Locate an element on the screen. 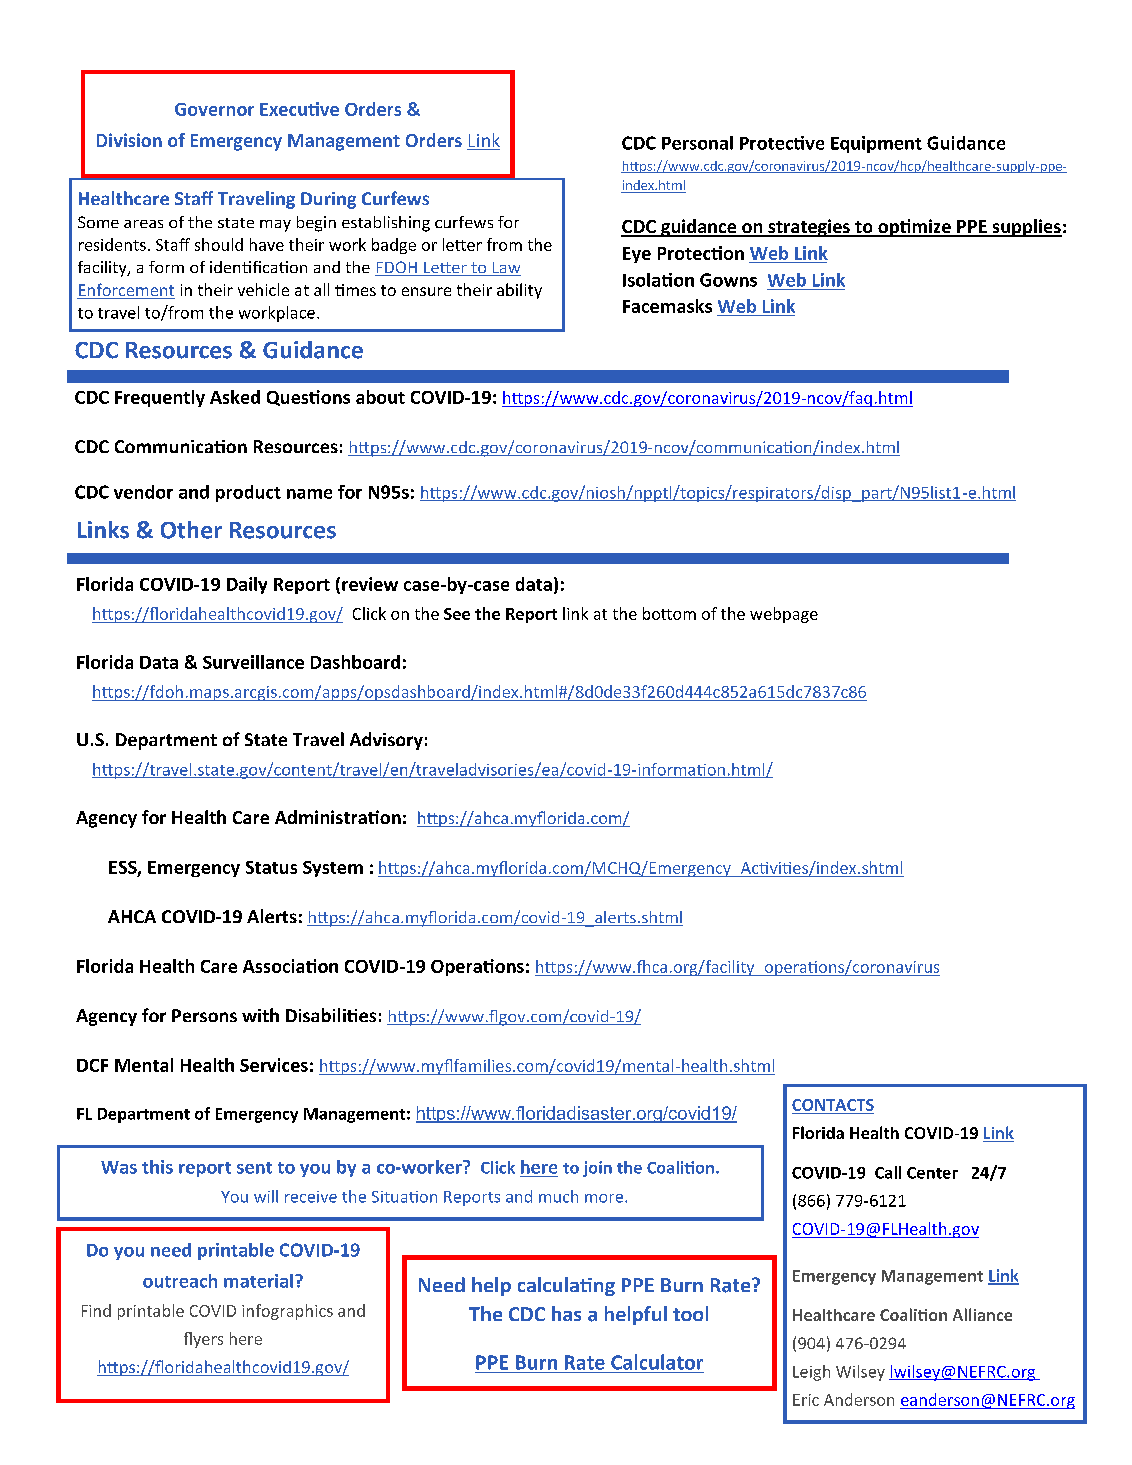  Governor is located at coordinates (214, 109).
